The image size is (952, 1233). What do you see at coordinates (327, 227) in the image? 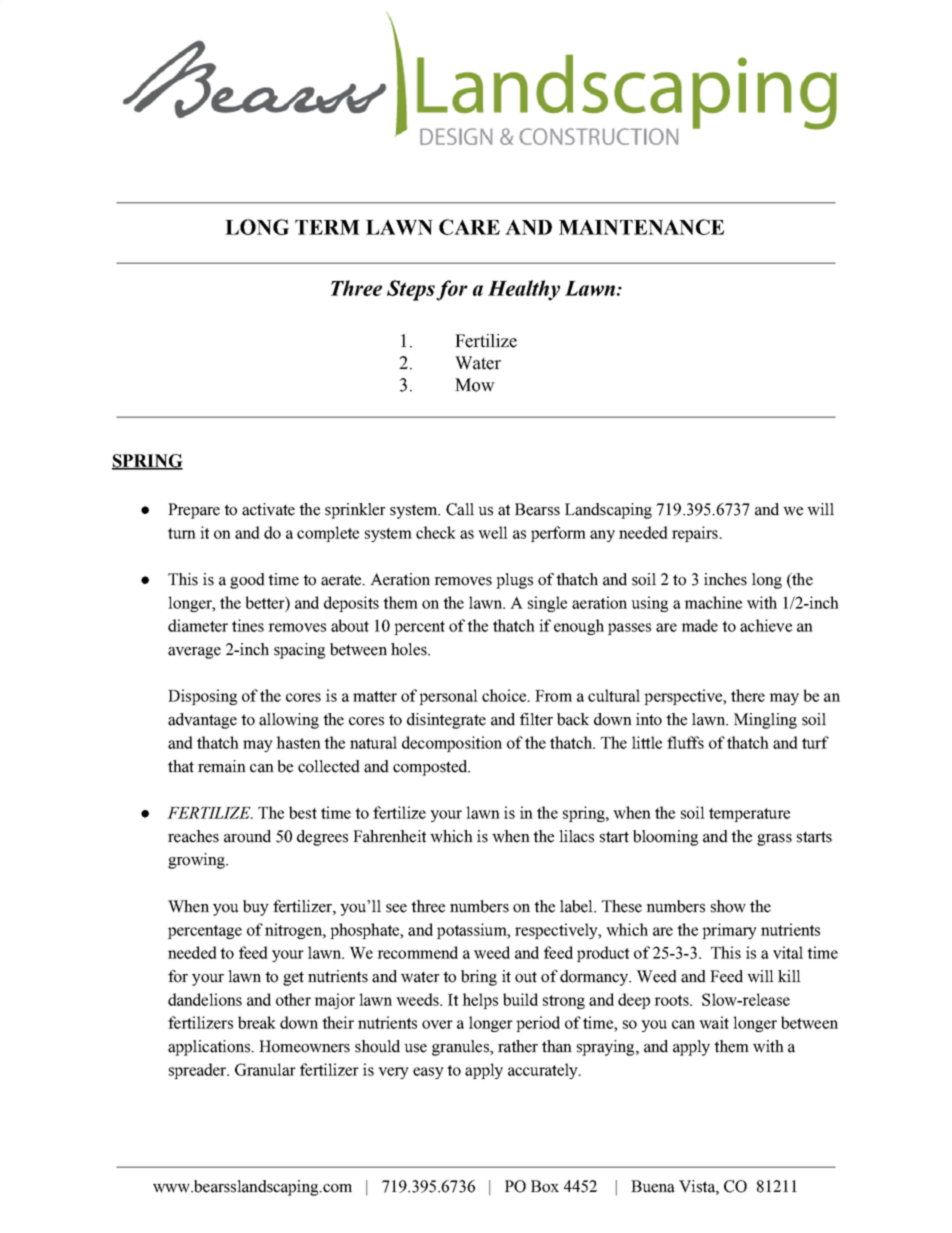
I see `TERM` at bounding box center [327, 227].
